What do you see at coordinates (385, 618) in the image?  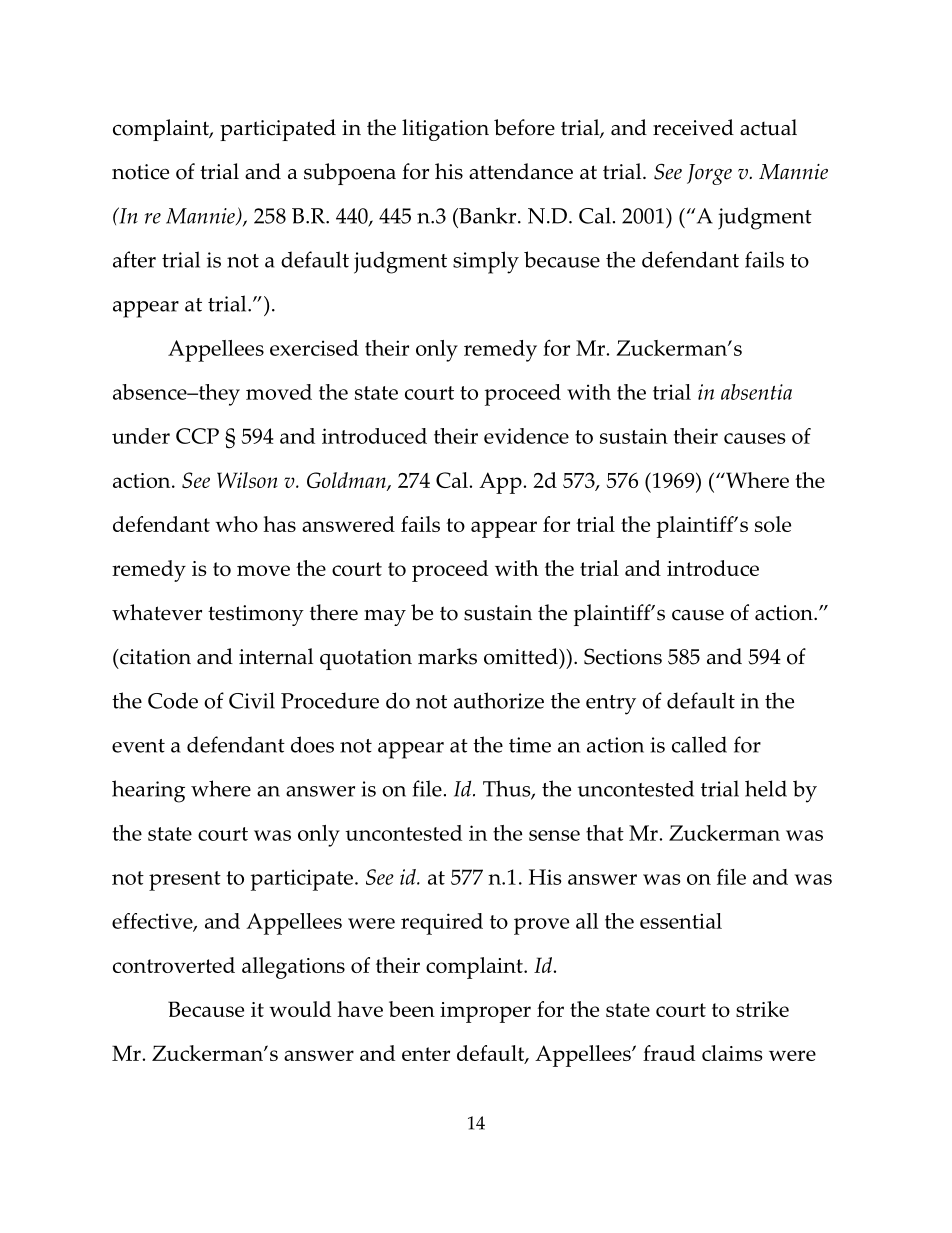 I see `may` at bounding box center [385, 618].
